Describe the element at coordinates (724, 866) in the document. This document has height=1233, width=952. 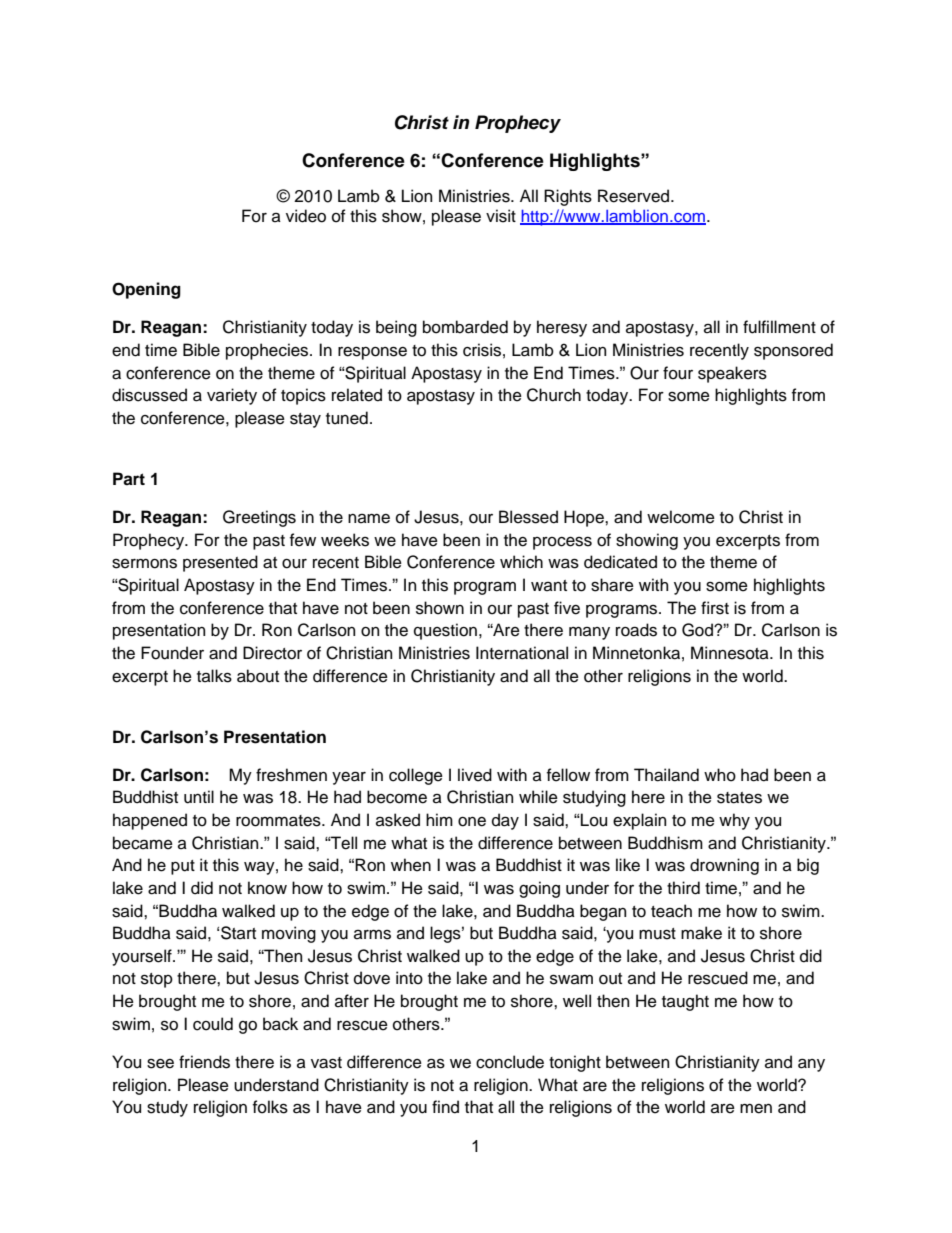
I see `drowning` at that location.
